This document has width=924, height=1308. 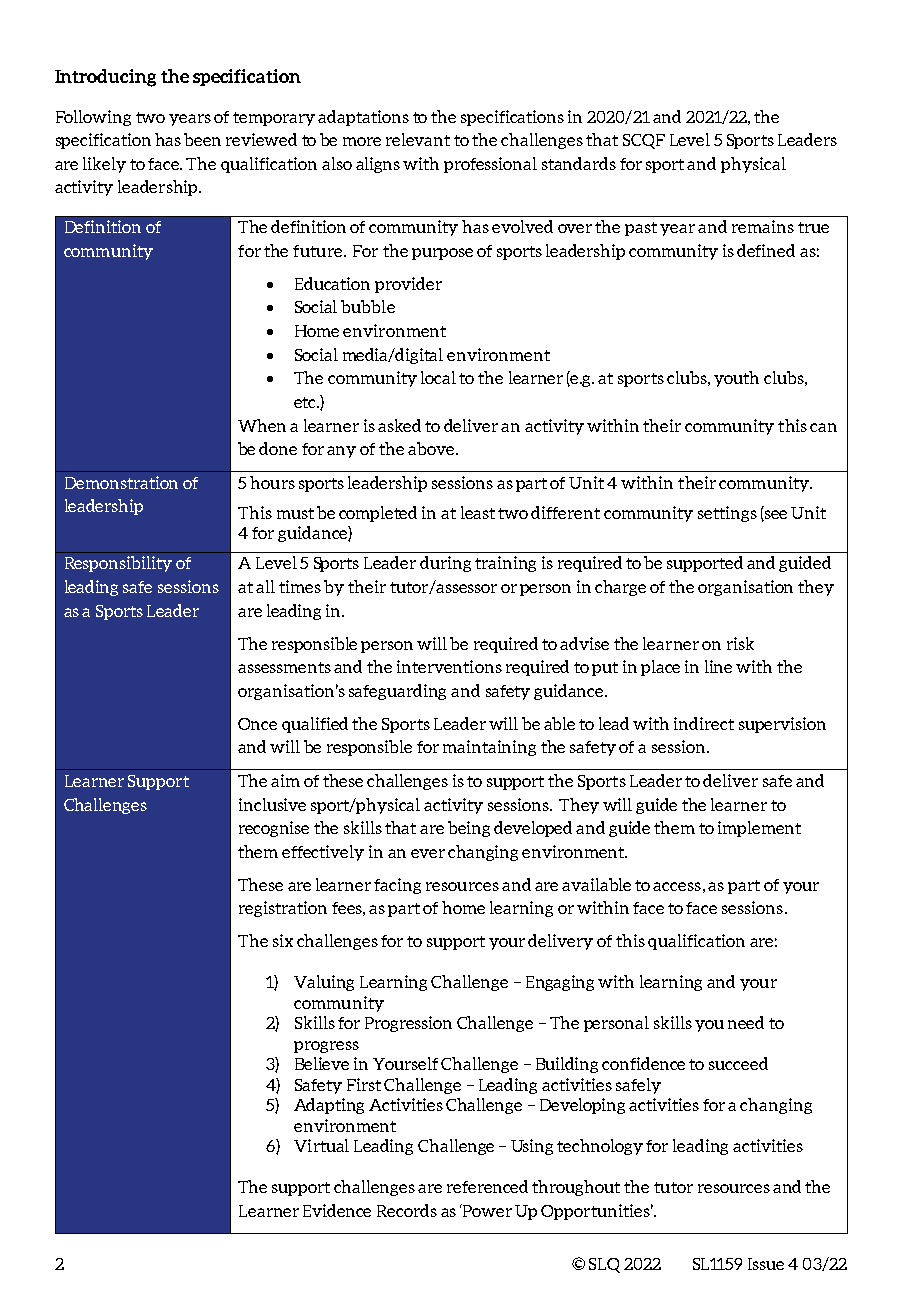 What do you see at coordinates (257, 724) in the document?
I see `Once` at bounding box center [257, 724].
